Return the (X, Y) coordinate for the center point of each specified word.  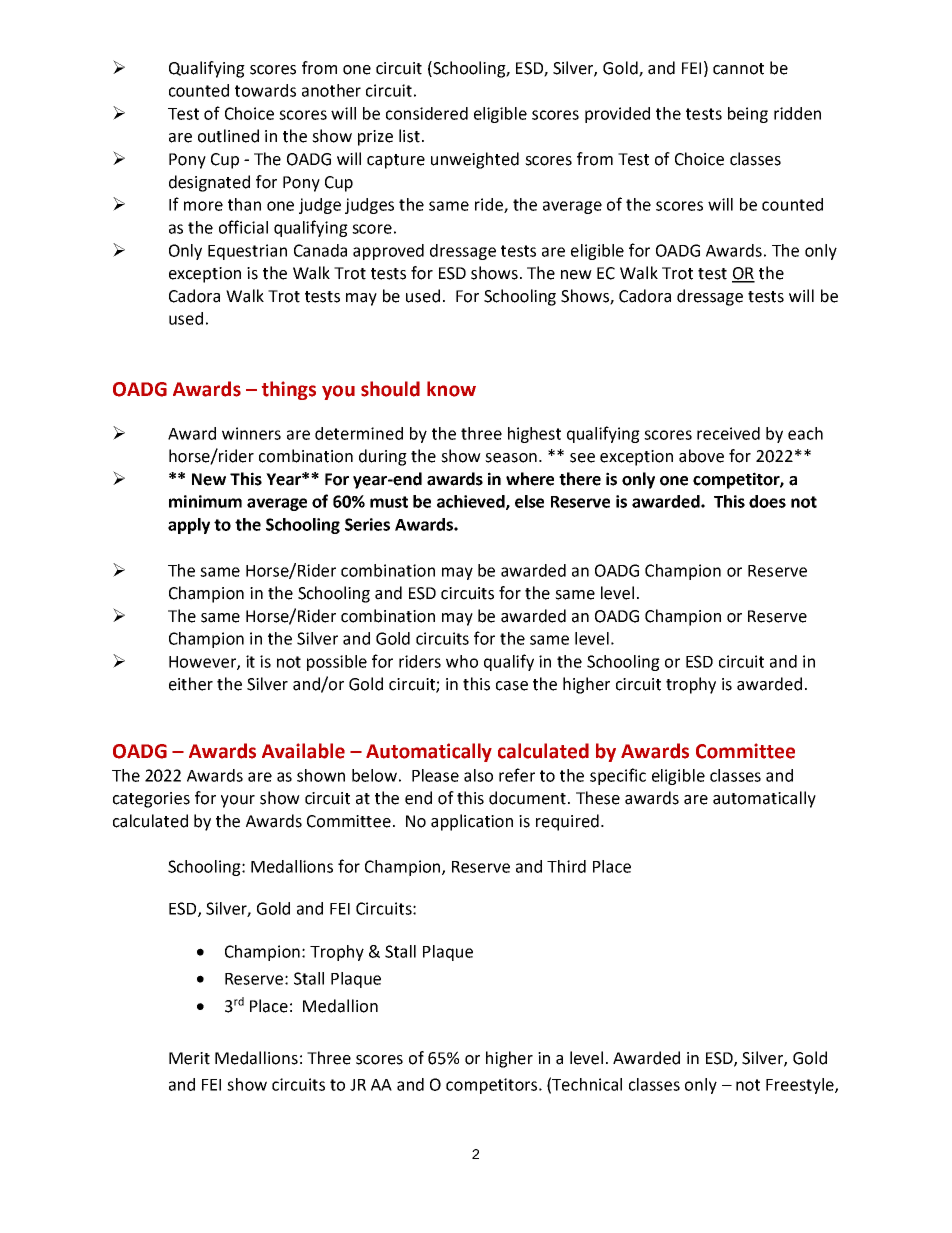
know (451, 389)
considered (427, 113)
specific (618, 776)
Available (303, 751)
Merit (189, 1058)
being (748, 115)
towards (265, 90)
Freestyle (801, 1086)
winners (251, 433)
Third (566, 866)
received (728, 433)
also (478, 775)
